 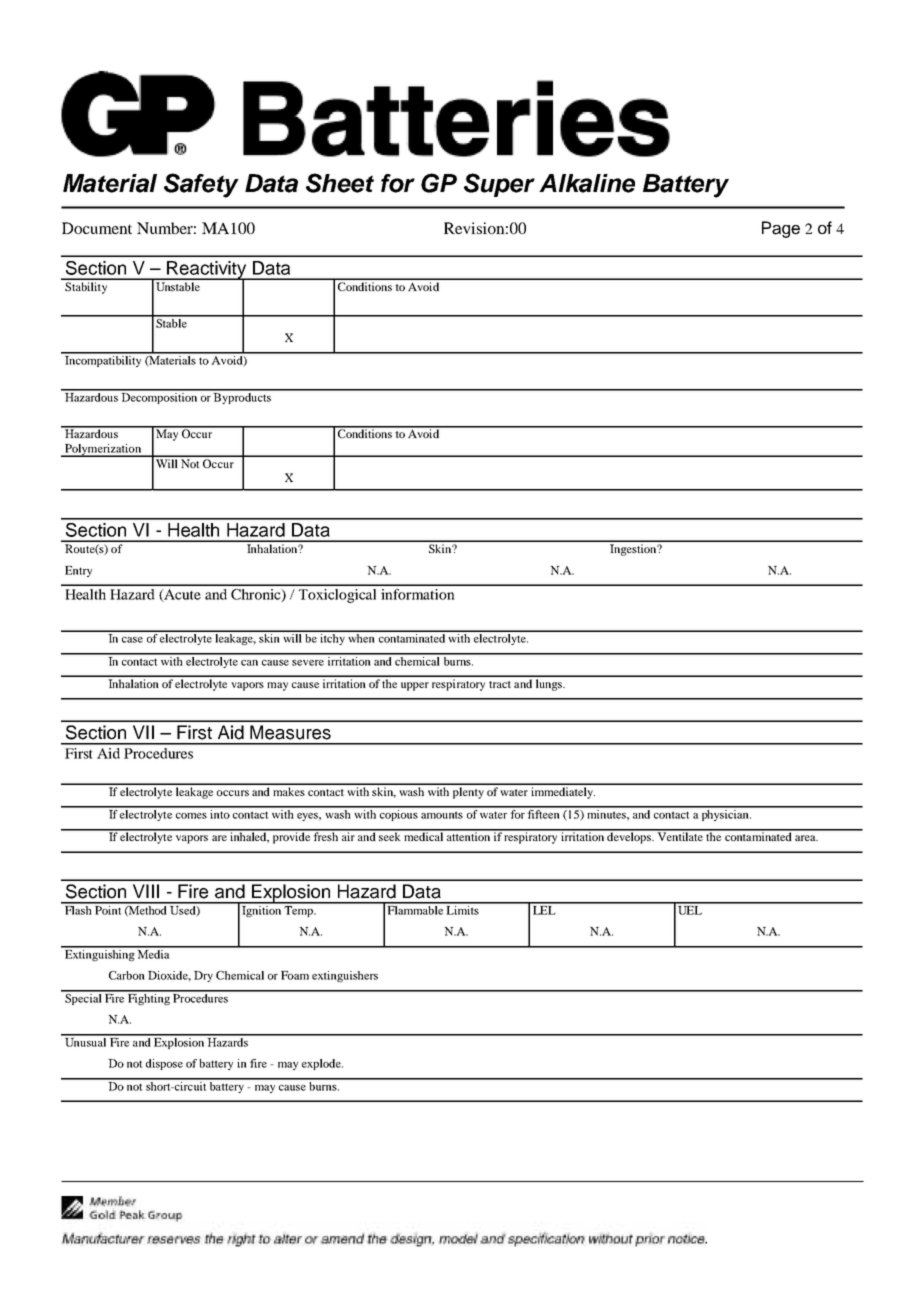 What do you see at coordinates (587, 183) in the document?
I see `Alkaline` at bounding box center [587, 183].
